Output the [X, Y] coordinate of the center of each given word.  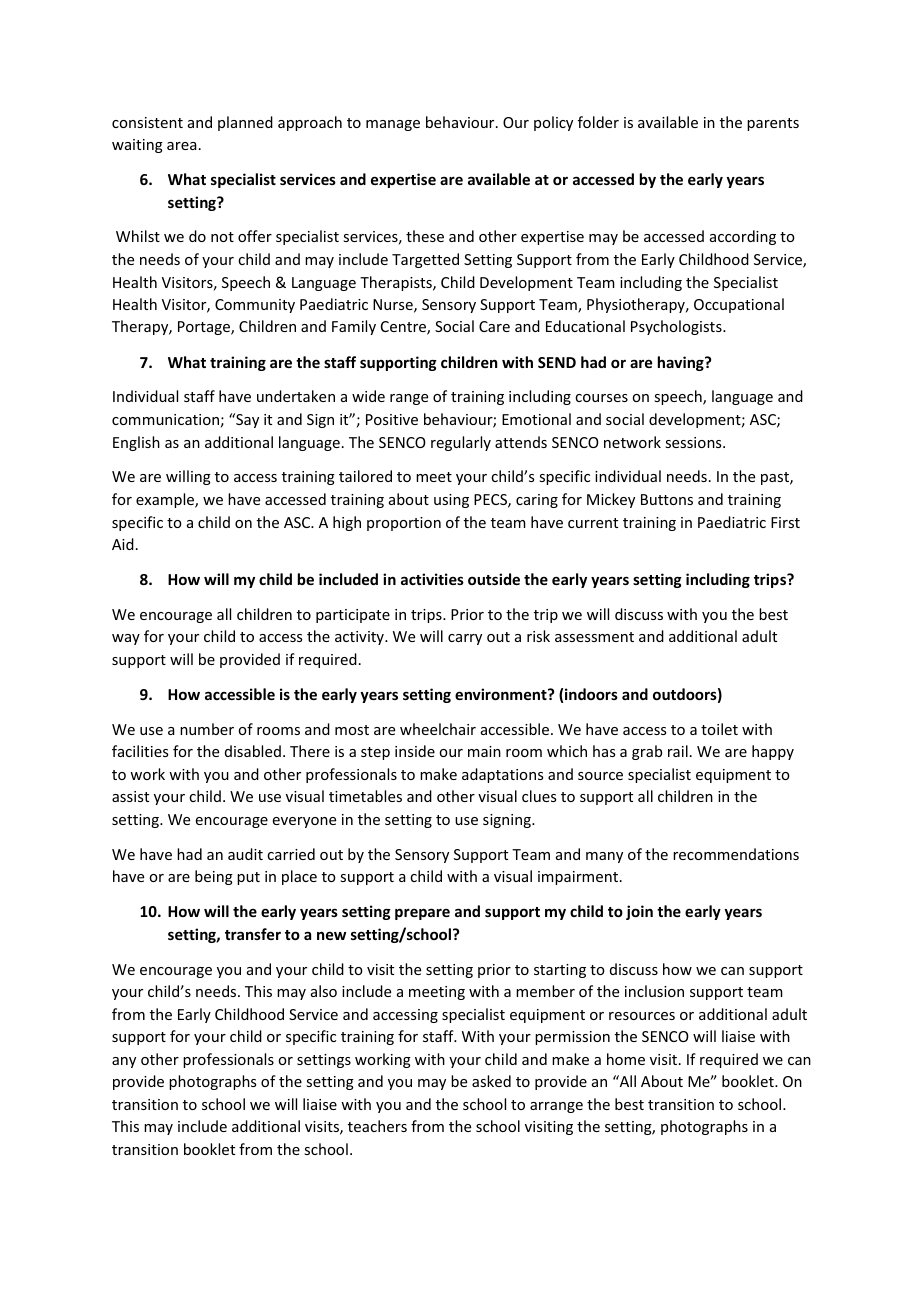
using [451, 501]
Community [255, 306]
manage [393, 125]
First [785, 522]
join [639, 912]
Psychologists [677, 327]
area [182, 146]
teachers [377, 1126]
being [214, 877]
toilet [719, 729]
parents [773, 124]
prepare [422, 914]
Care [494, 326]
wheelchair [438, 729]
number [207, 729]
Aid [123, 544]
